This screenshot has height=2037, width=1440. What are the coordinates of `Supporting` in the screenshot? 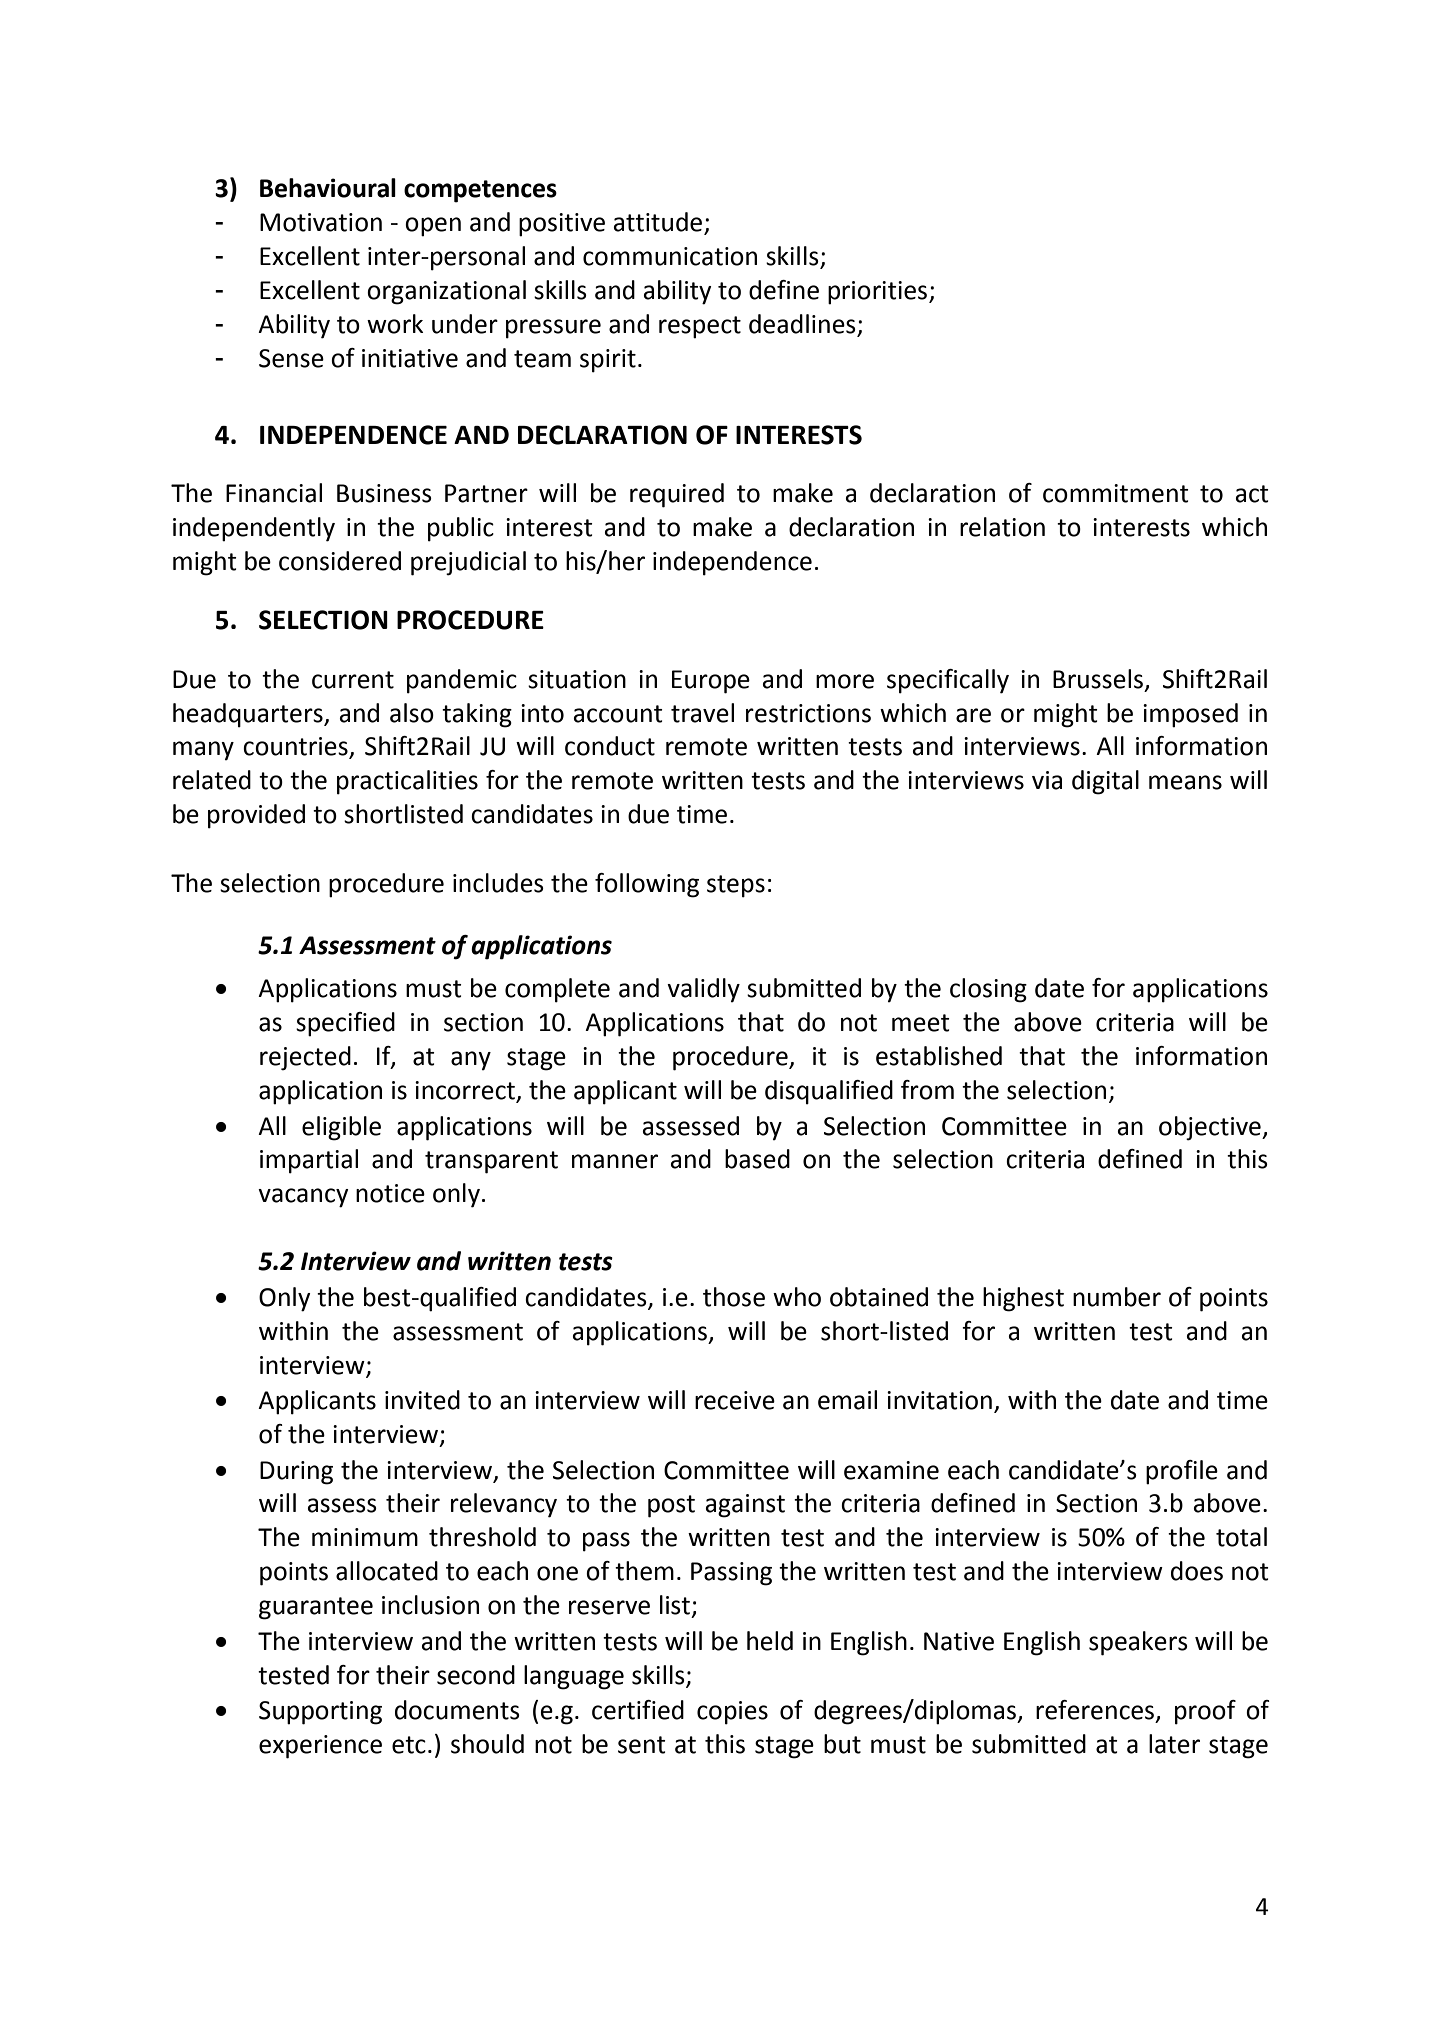 It's located at (320, 1713).
